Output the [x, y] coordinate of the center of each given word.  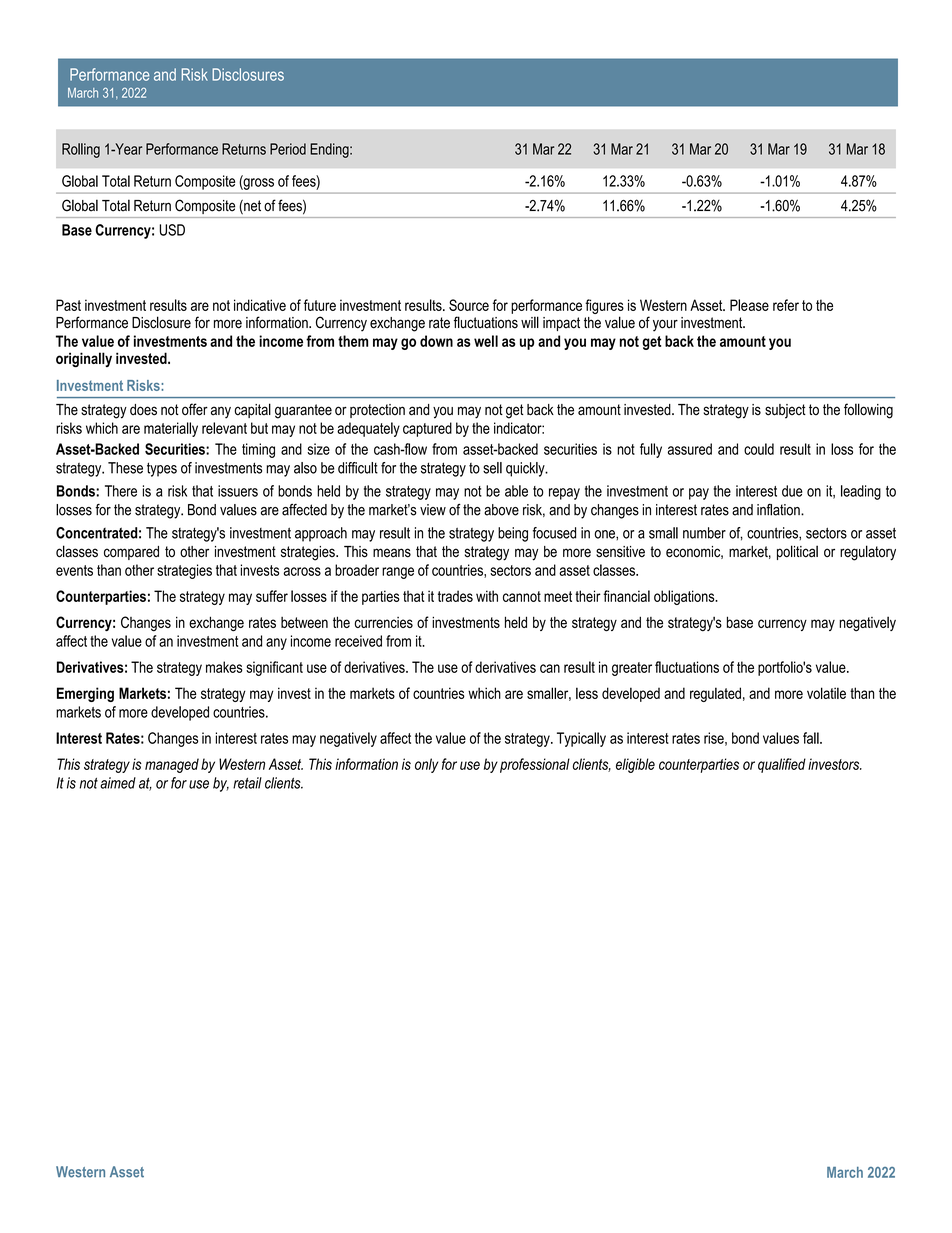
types [162, 469]
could [759, 449]
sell [492, 468]
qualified [782, 765]
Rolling [81, 150]
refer [786, 305]
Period [288, 149]
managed [172, 765]
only [426, 765]
